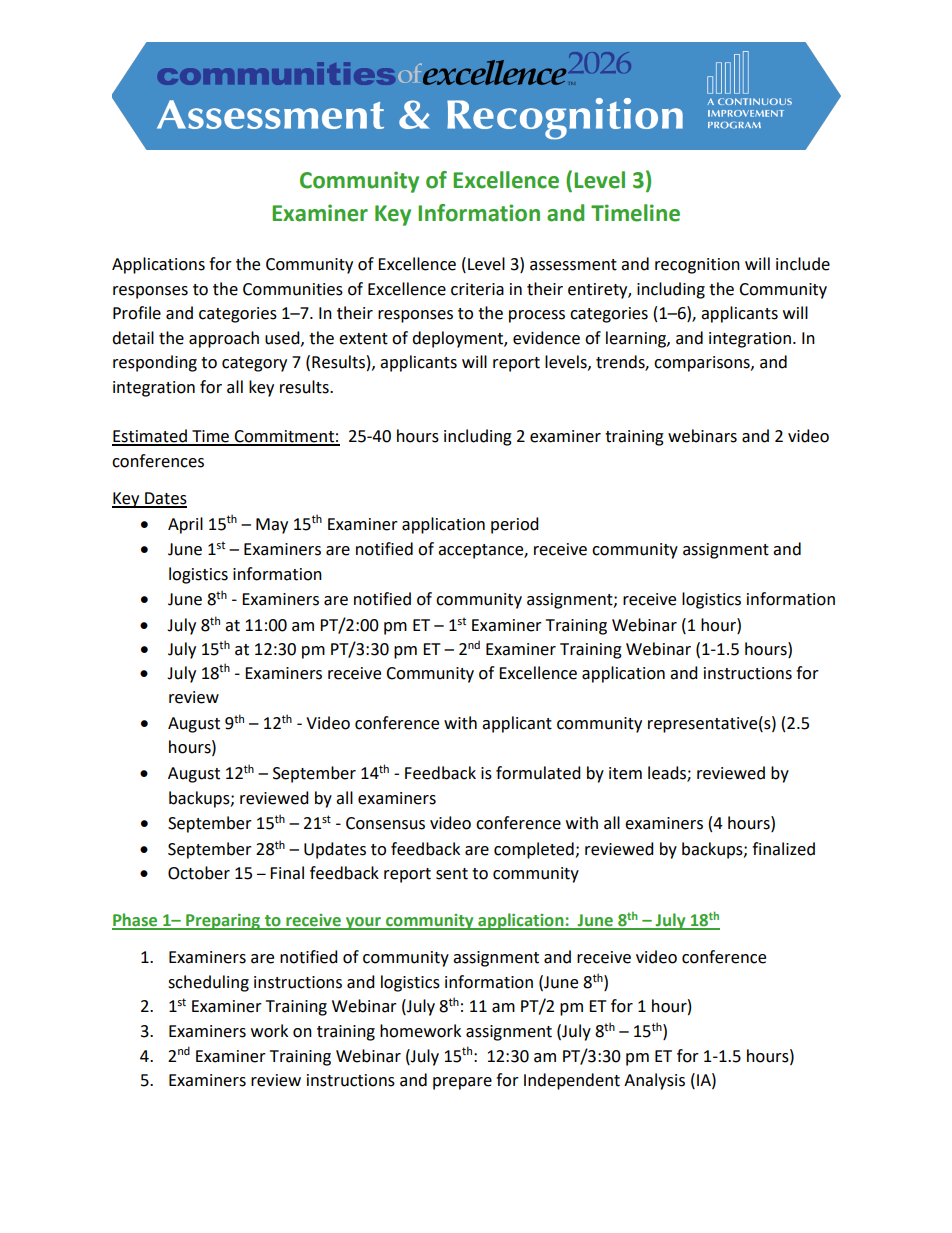  Describe the element at coordinates (703, 364) in the screenshot. I see `comparisons` at that location.
